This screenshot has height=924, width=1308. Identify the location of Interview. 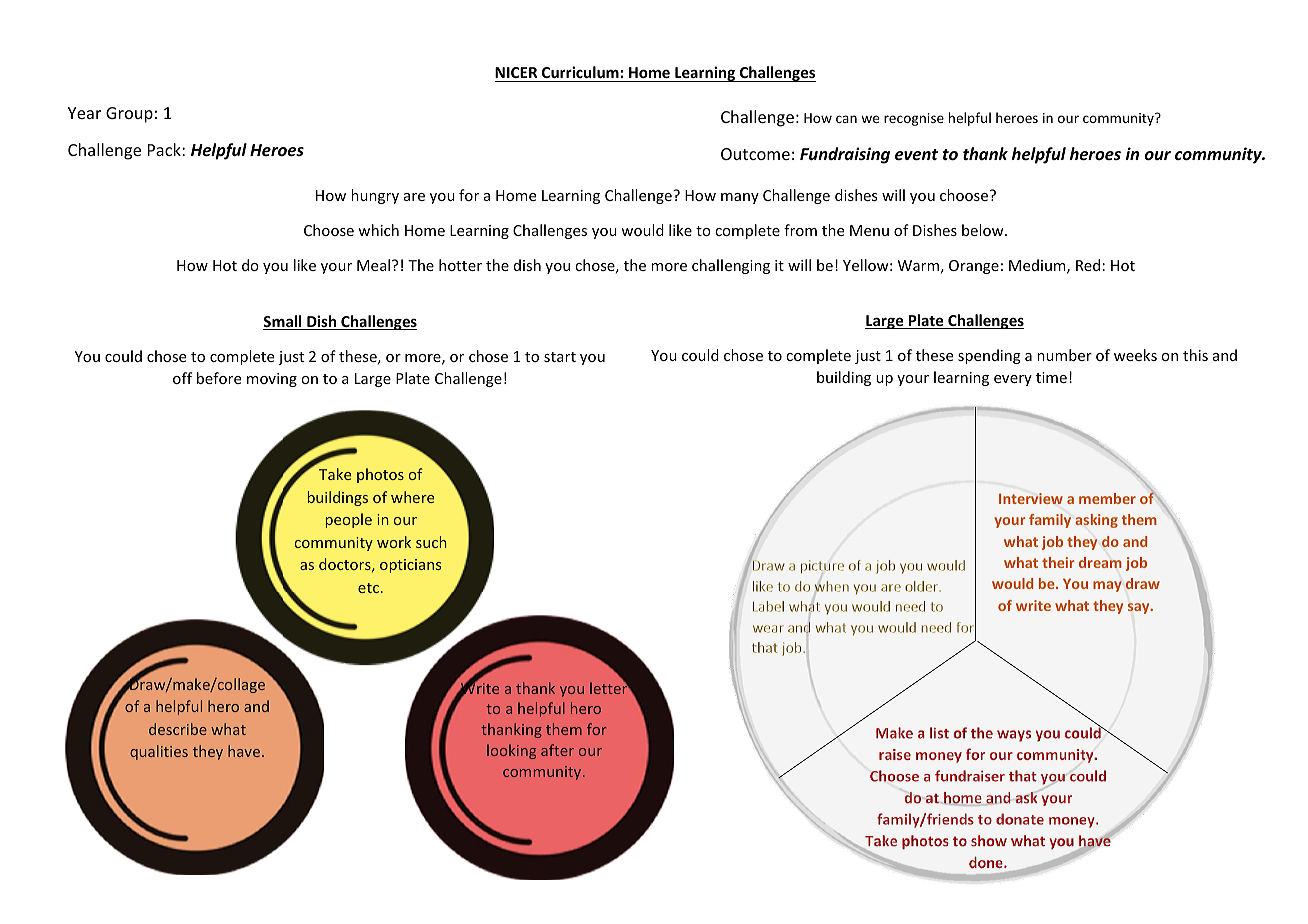
(1031, 498).
